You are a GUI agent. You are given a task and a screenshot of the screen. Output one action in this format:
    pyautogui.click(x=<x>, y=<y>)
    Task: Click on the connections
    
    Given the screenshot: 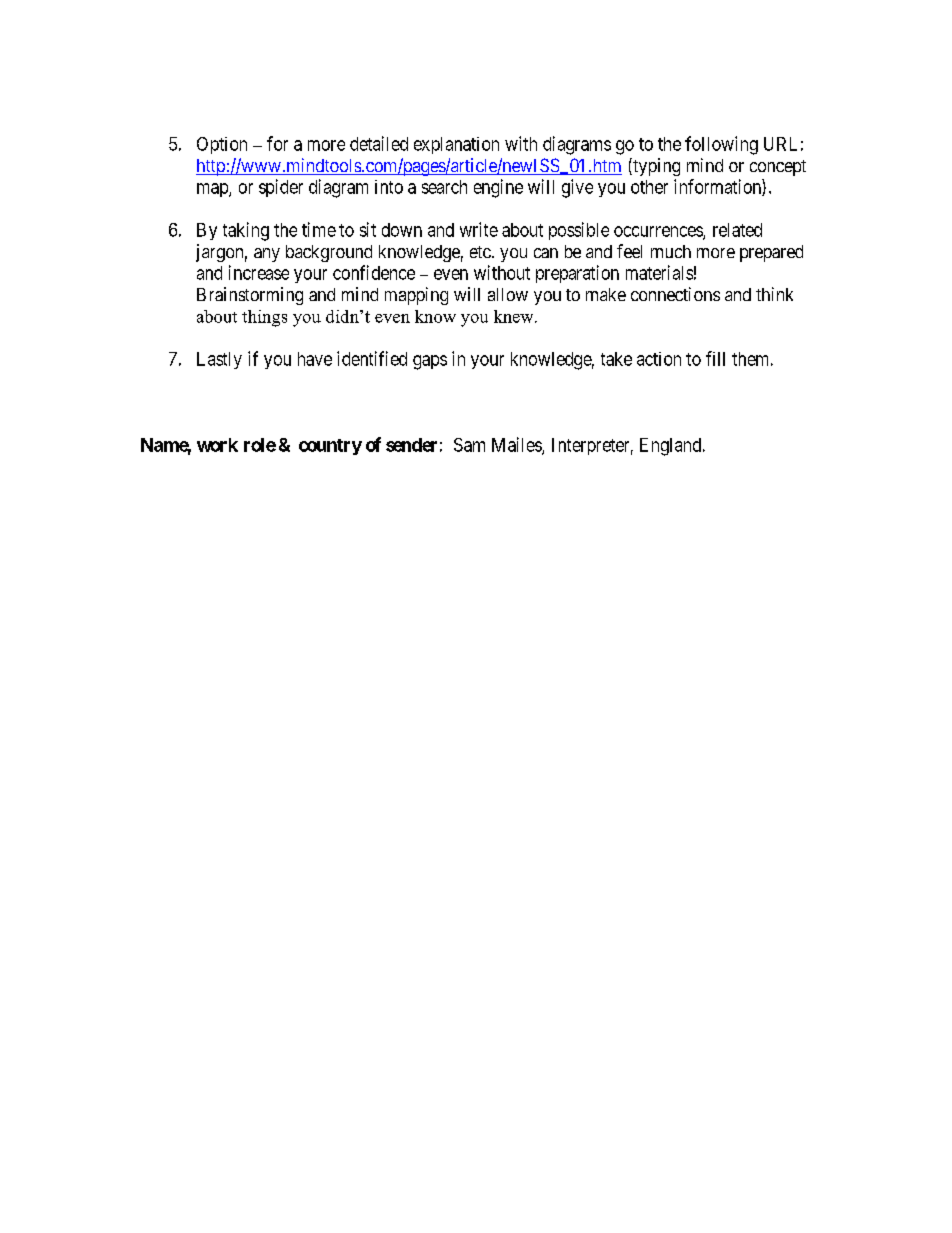 What is the action you would take?
    pyautogui.click(x=675, y=294)
